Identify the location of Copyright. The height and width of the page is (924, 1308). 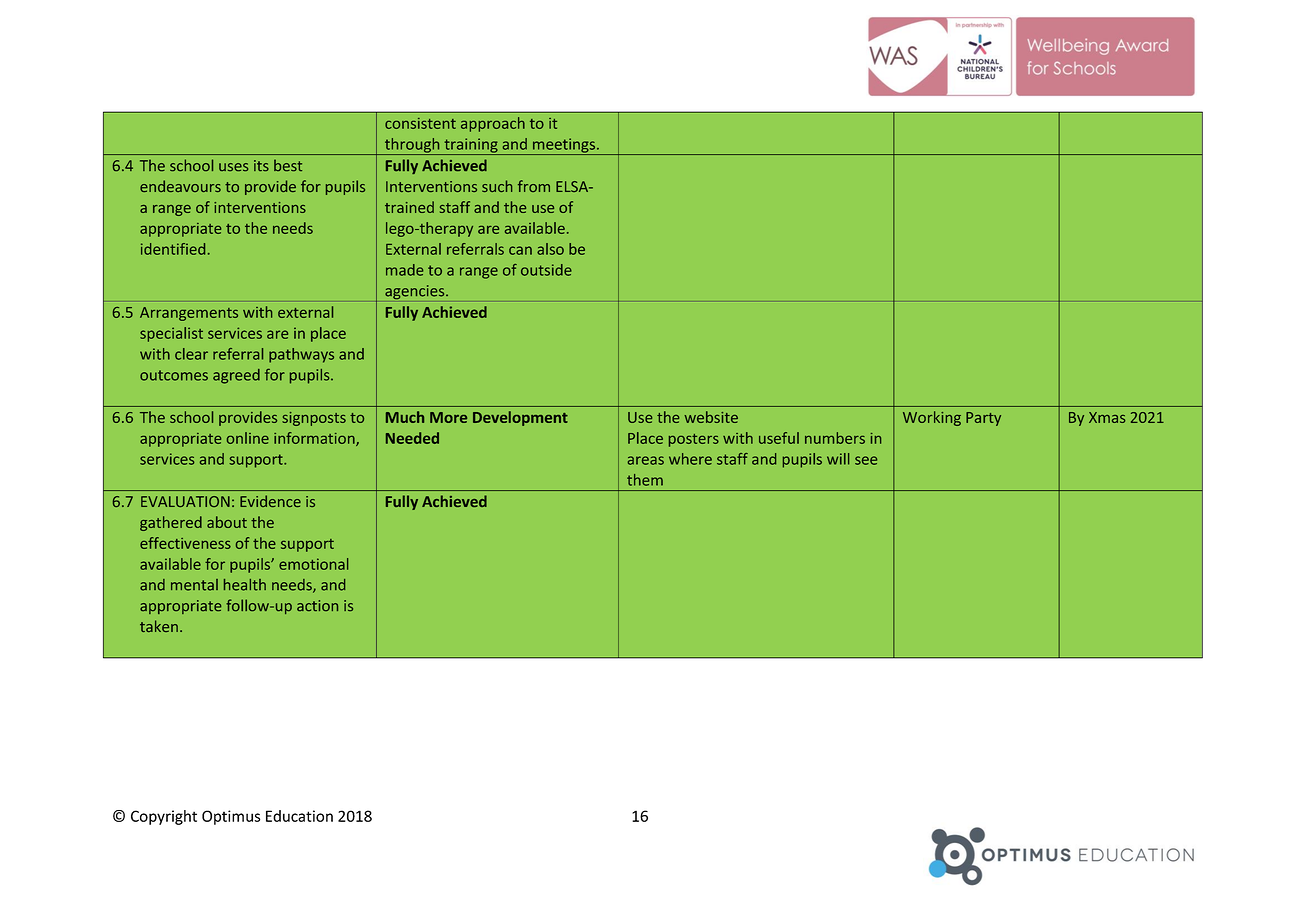
(164, 817).
